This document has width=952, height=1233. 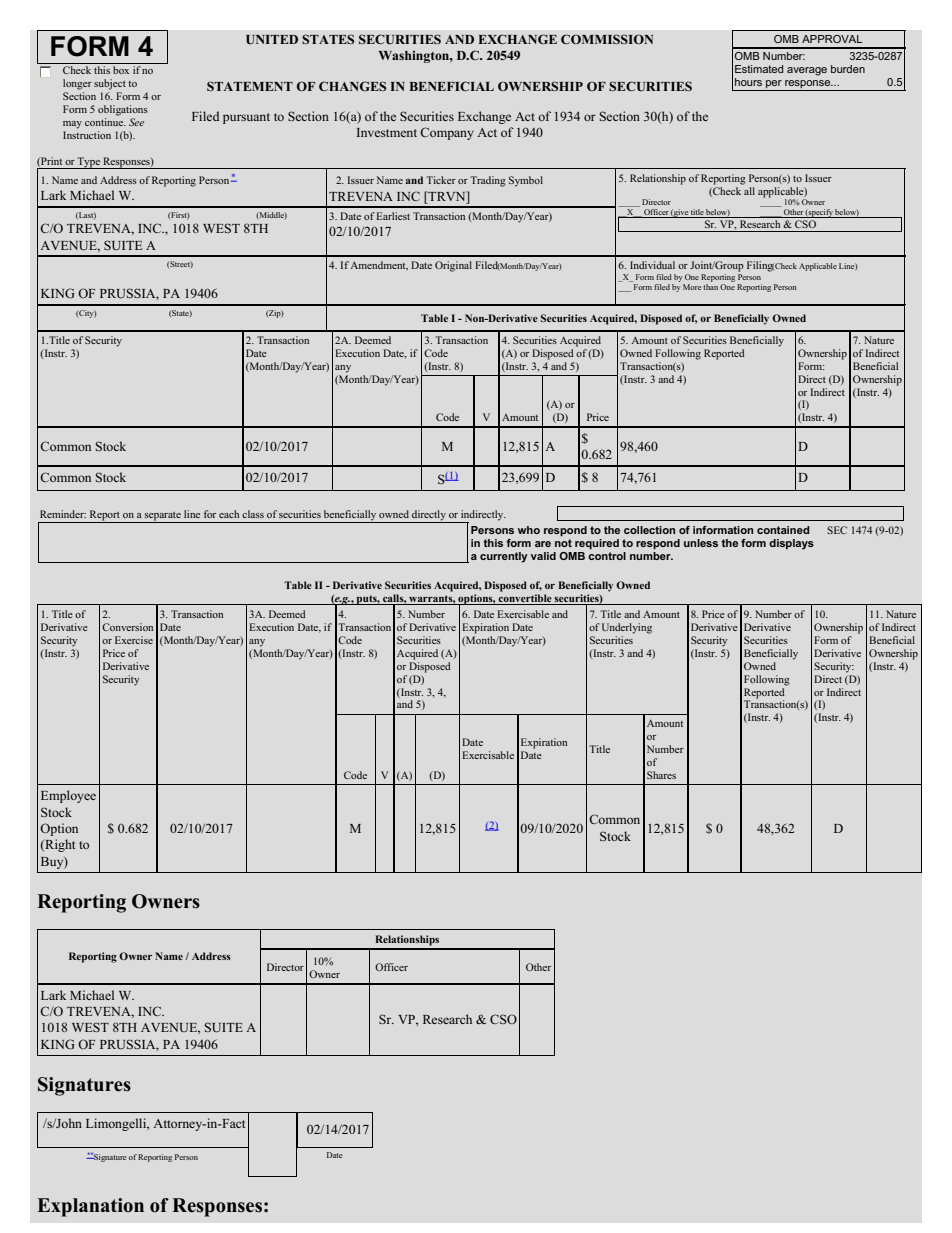 What do you see at coordinates (791, 544) in the document?
I see `displays` at bounding box center [791, 544].
